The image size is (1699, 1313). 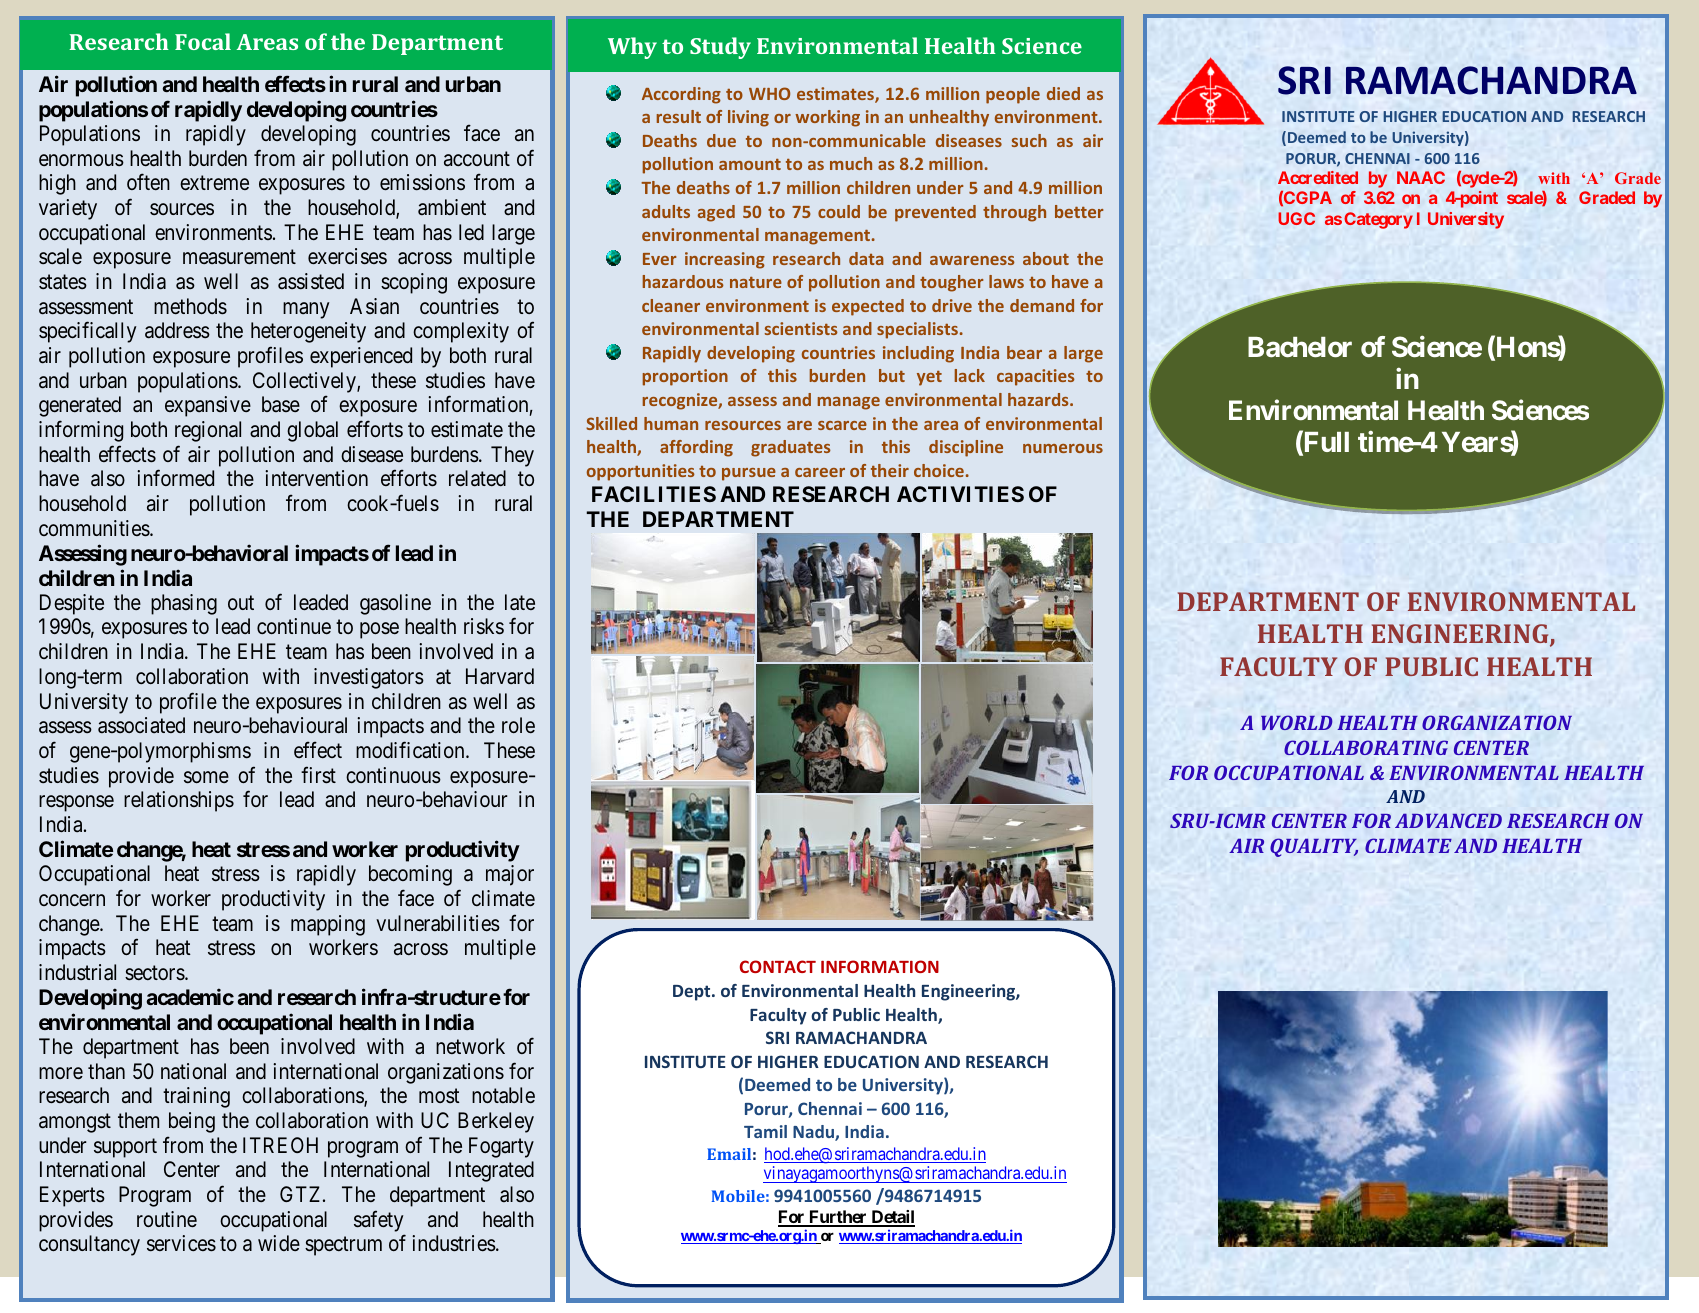 I want to click on some, so click(x=206, y=777).
